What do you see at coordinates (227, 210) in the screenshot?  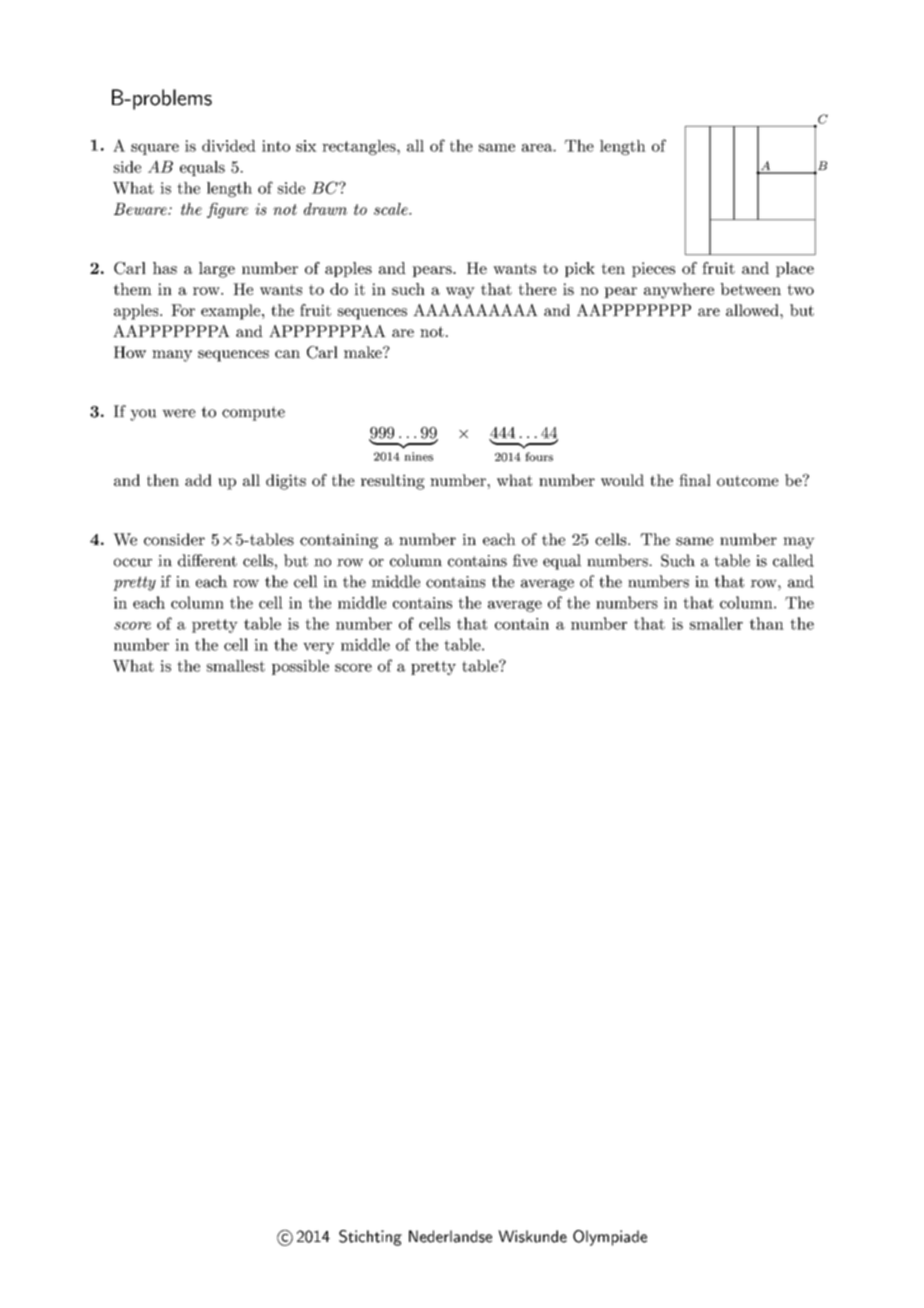 I see `figure` at bounding box center [227, 210].
